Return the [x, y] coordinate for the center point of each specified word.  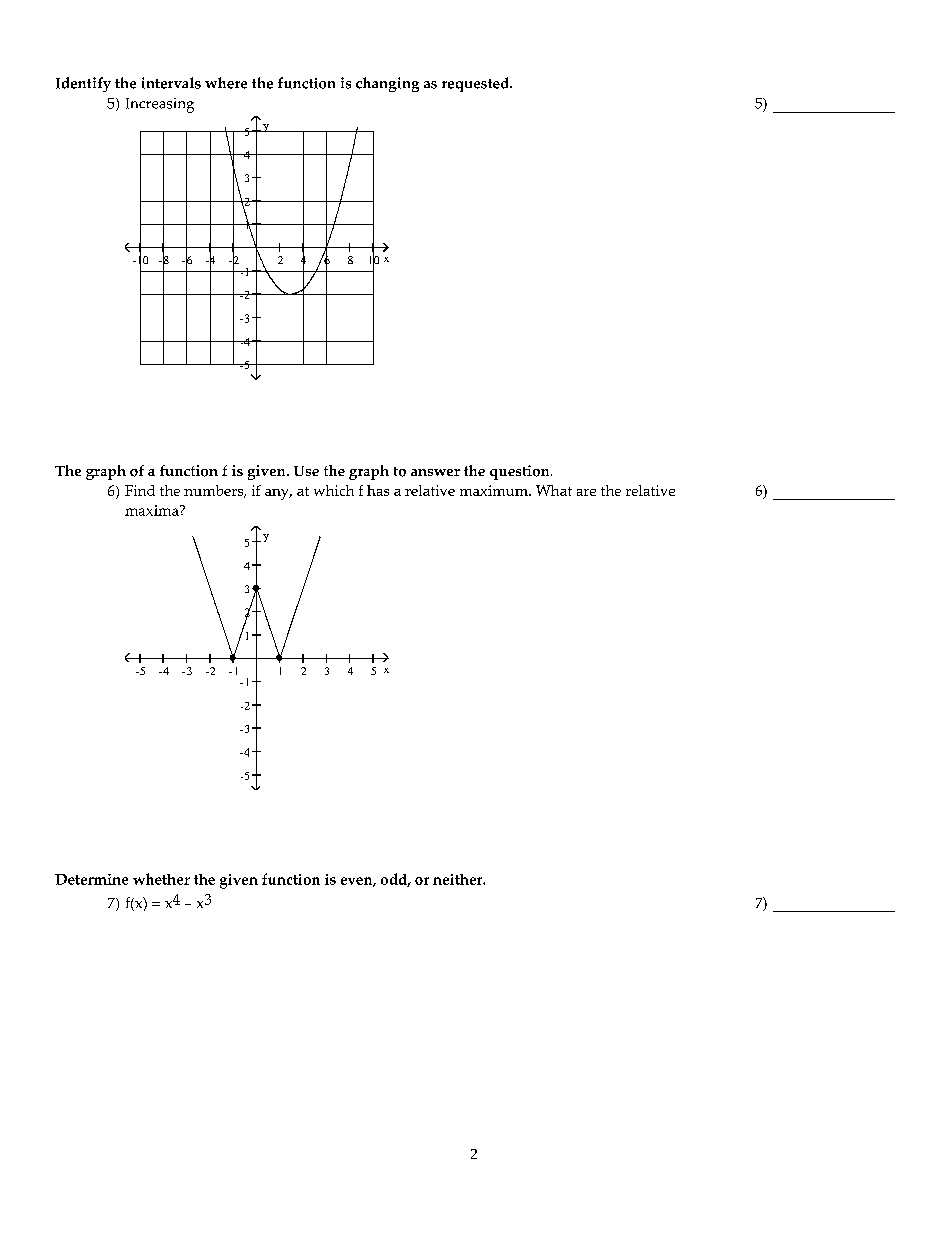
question [521, 472]
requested [476, 84]
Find [140, 490]
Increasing [160, 105]
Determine [91, 879]
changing [387, 84]
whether [161, 879]
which [334, 490]
